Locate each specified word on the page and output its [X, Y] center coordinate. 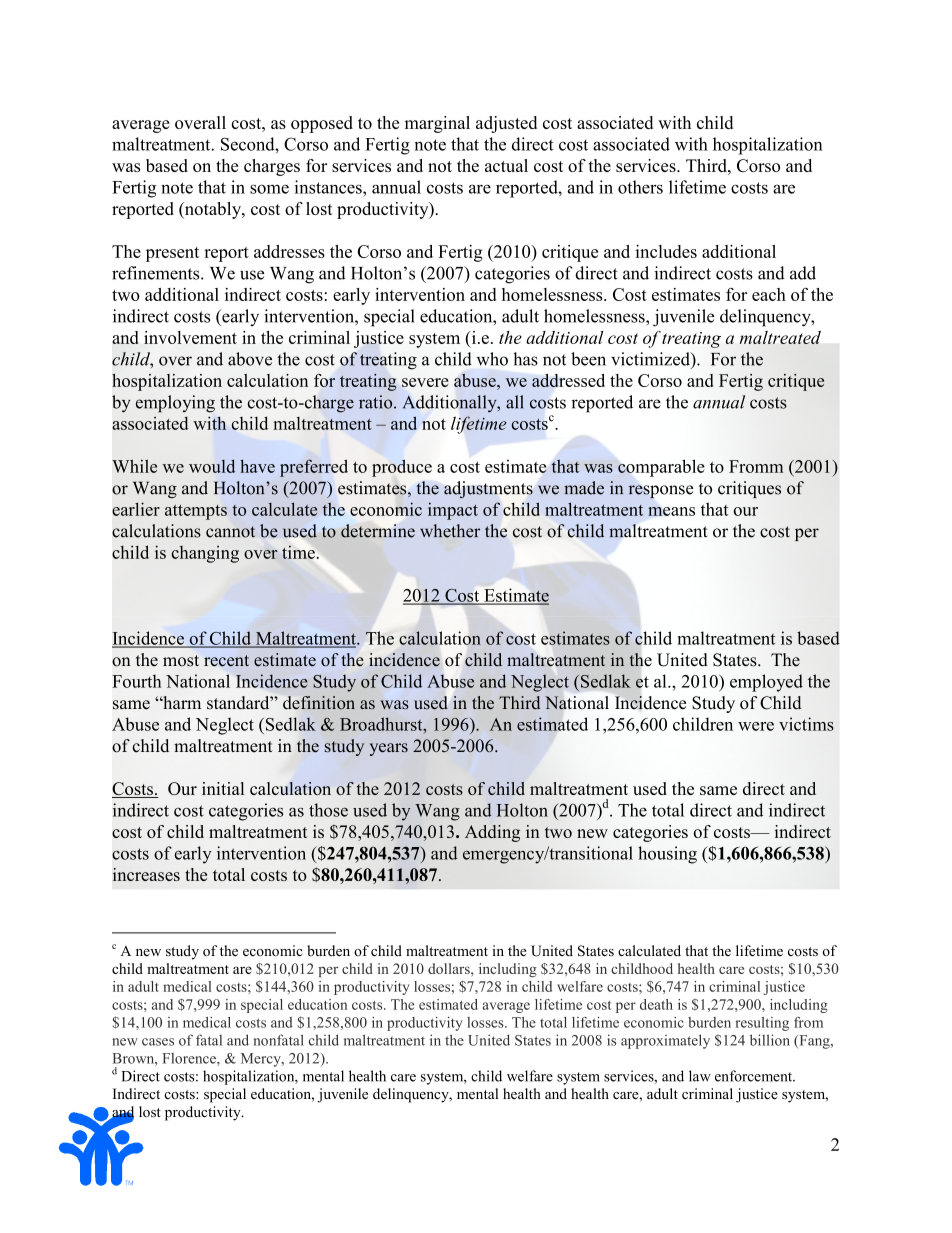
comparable [661, 468]
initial [223, 788]
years [388, 749]
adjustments [488, 490]
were [756, 726]
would [212, 466]
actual [506, 165]
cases [158, 1042]
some [269, 189]
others [640, 187]
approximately [665, 1041]
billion [770, 1040]
